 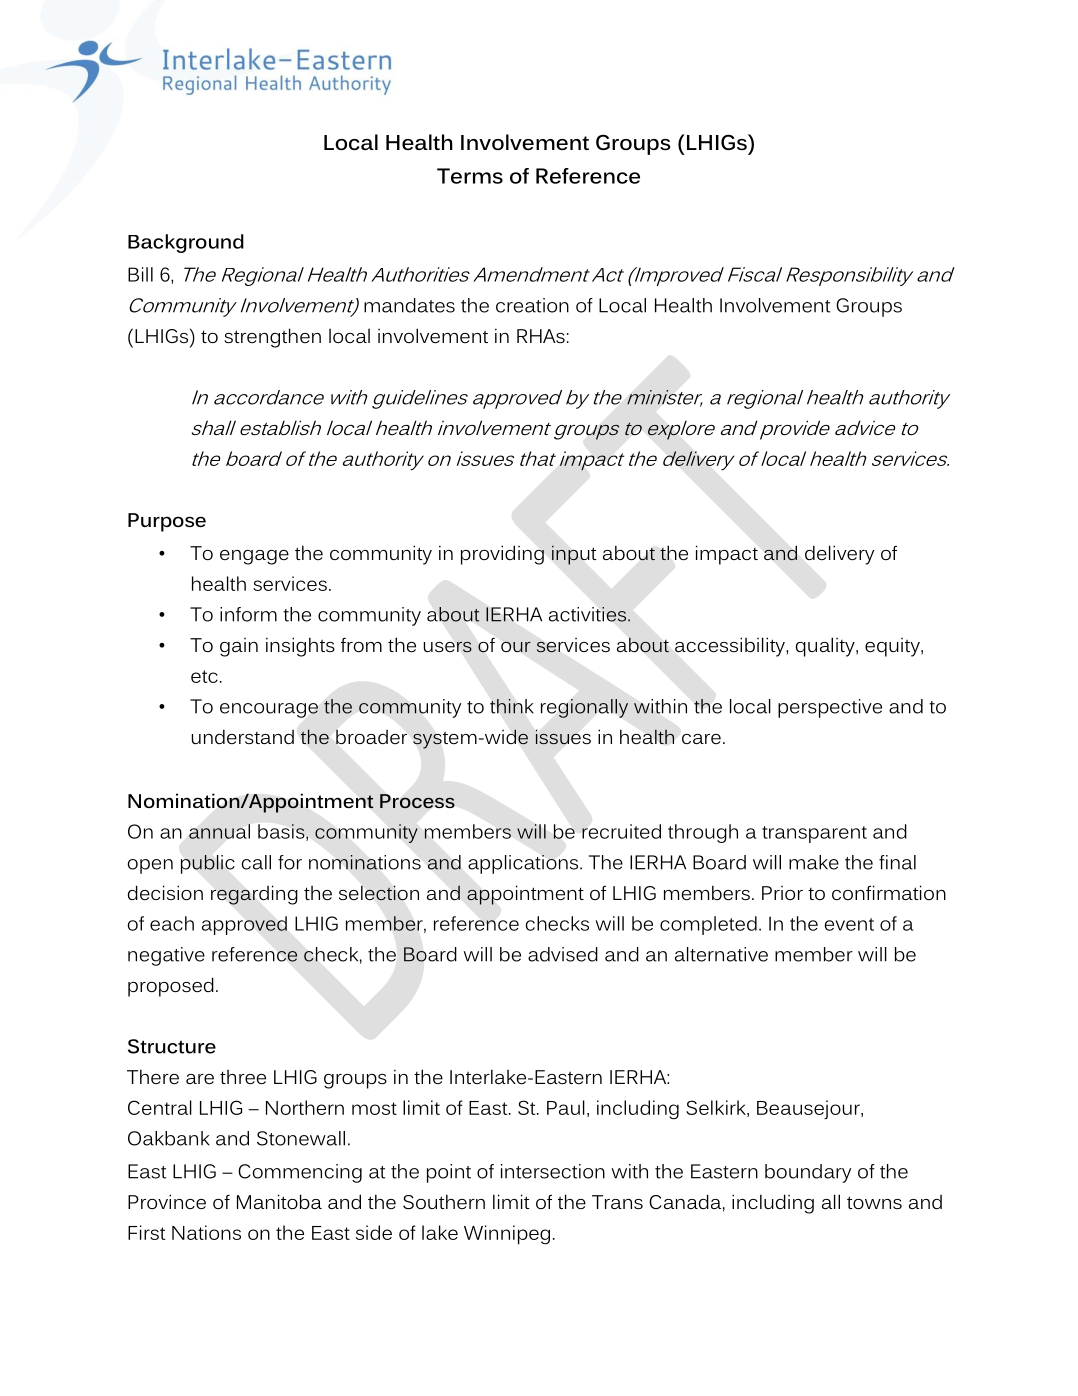 I want to click on strengthen, so click(x=272, y=338).
